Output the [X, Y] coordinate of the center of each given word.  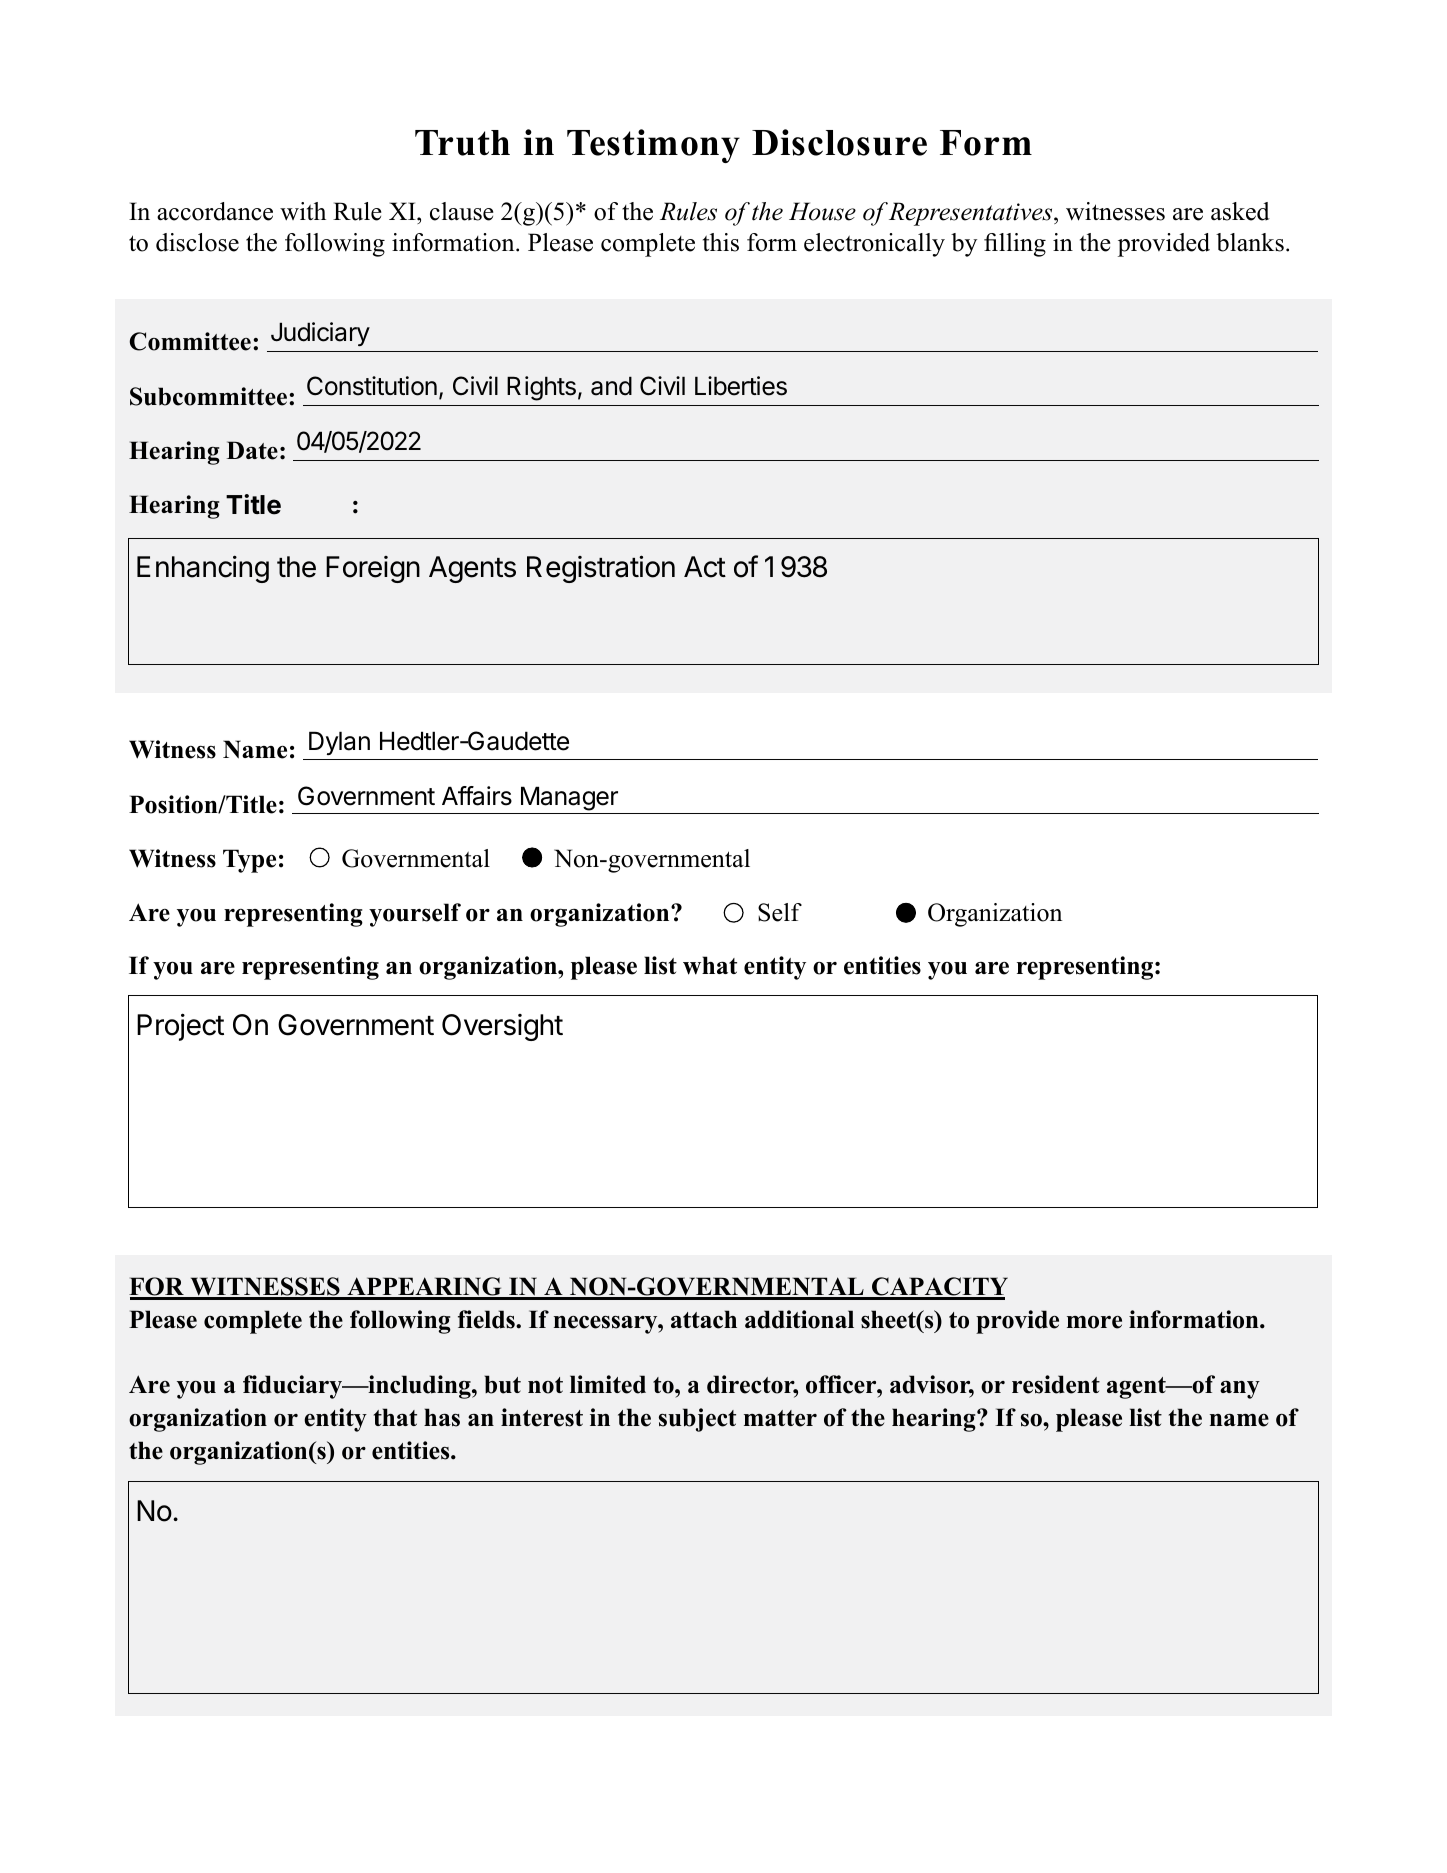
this [721, 242]
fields [487, 1319]
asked [1240, 211]
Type [249, 861]
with [303, 211]
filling [1015, 245]
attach [704, 1319]
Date [252, 450]
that [395, 1417]
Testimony [653, 146]
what [710, 965]
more [1094, 1322]
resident [1056, 1384]
